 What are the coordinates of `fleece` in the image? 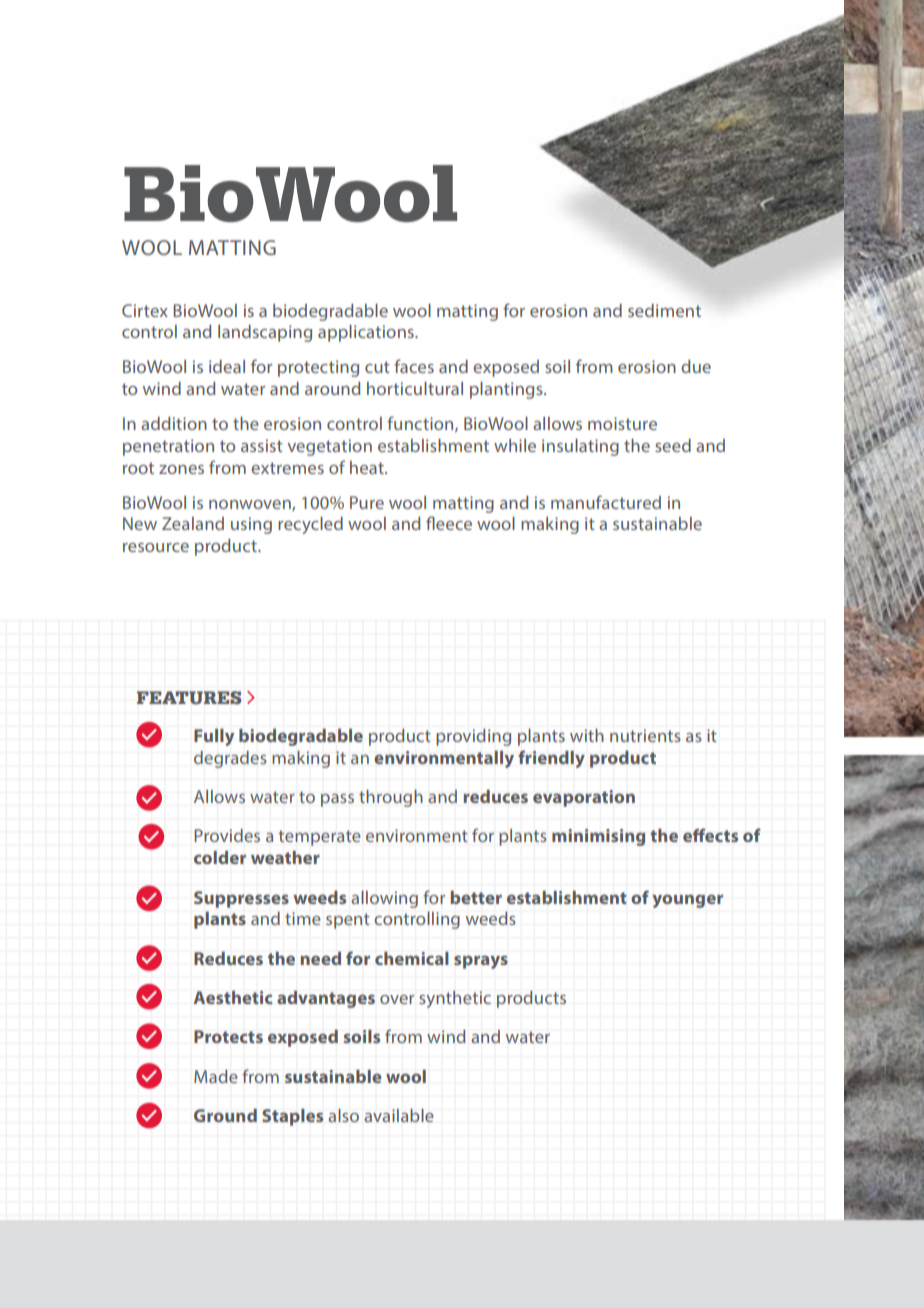 It's located at (449, 523).
